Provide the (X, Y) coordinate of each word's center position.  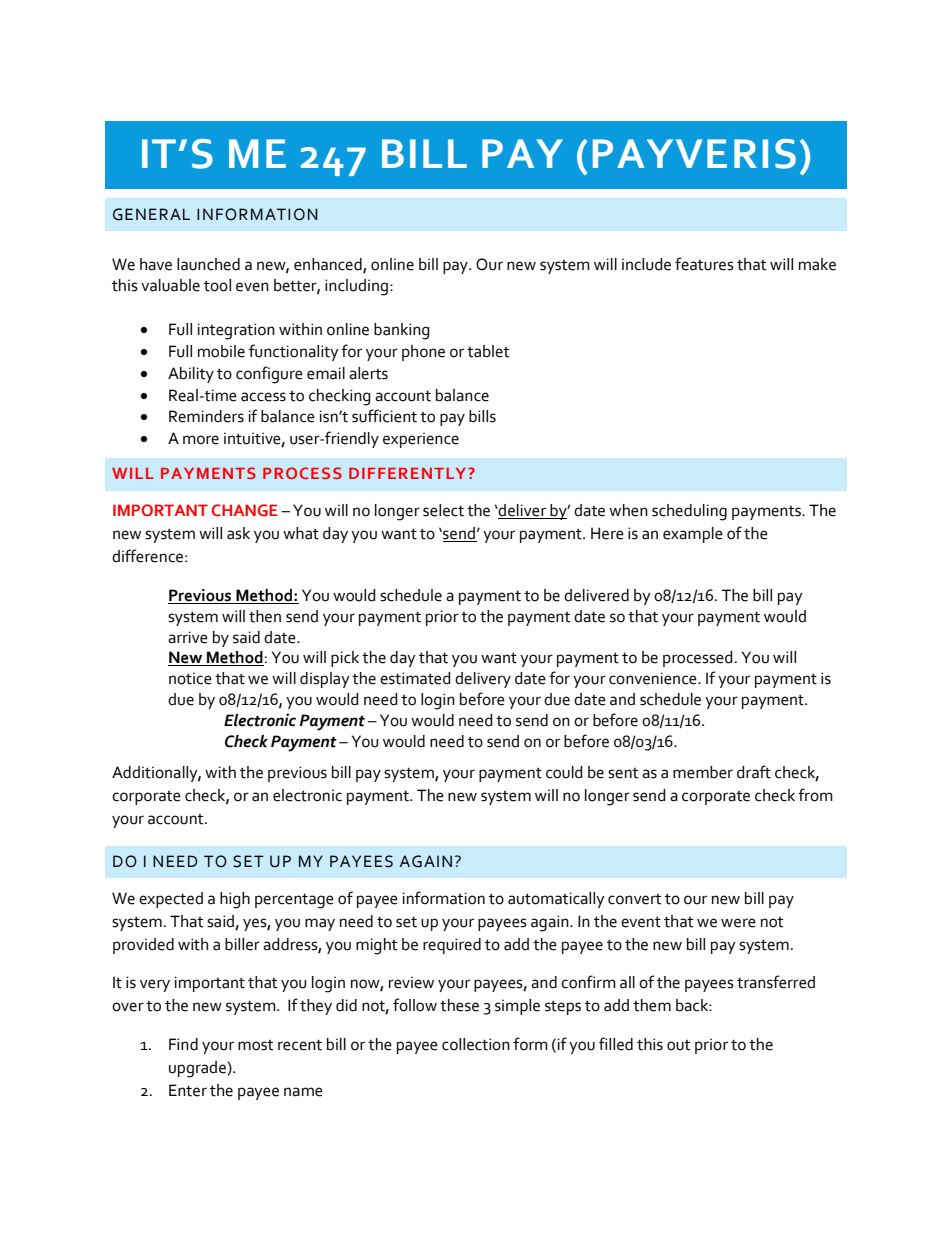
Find (183, 1044)
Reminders (206, 416)
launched (208, 264)
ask (238, 533)
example (693, 535)
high (235, 900)
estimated (415, 678)
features (704, 264)
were (738, 923)
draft (754, 772)
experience (421, 440)
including (358, 287)
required (452, 946)
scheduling (689, 512)
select (443, 510)
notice (190, 678)
